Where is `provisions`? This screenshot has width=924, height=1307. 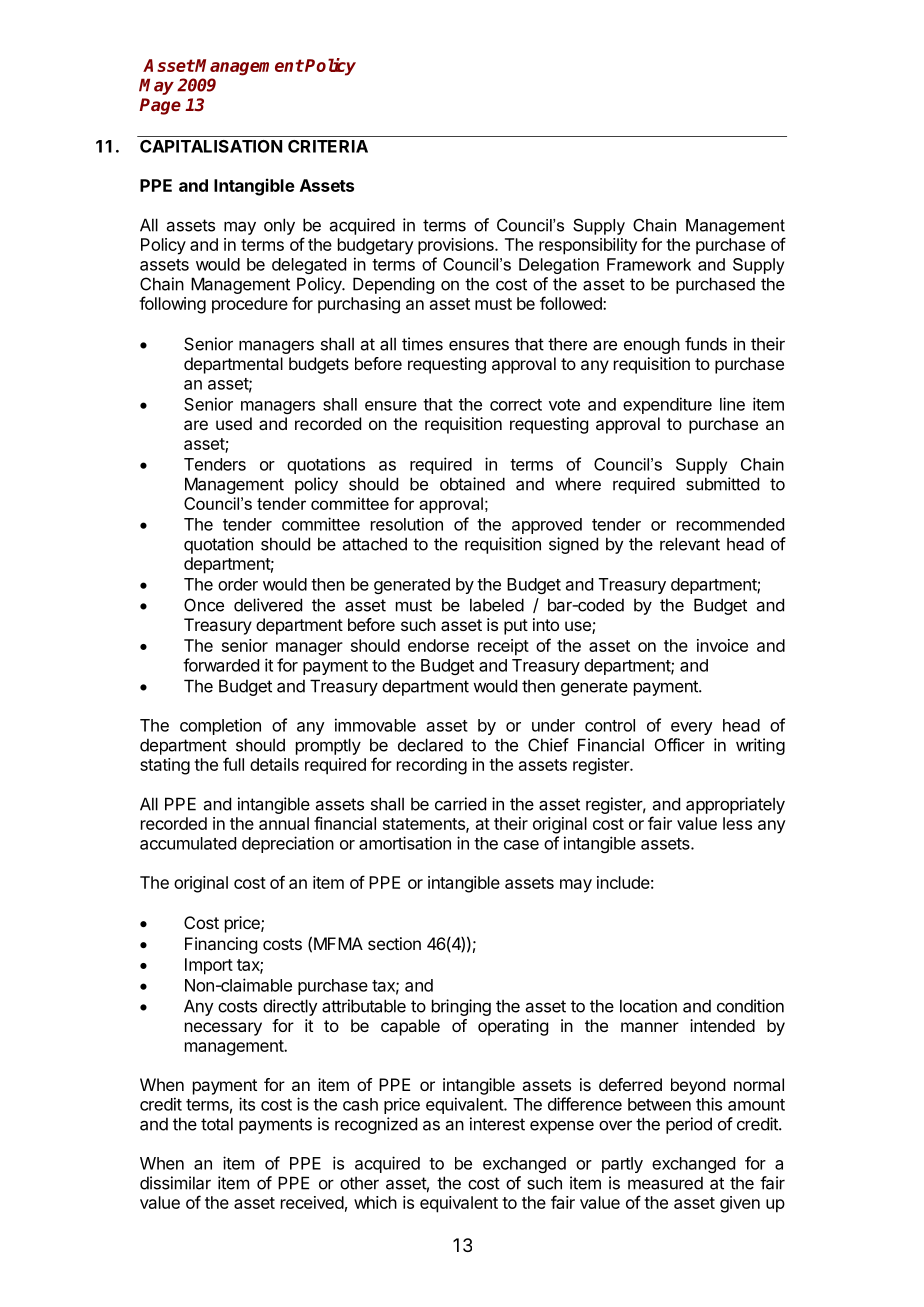 provisions is located at coordinates (457, 246).
